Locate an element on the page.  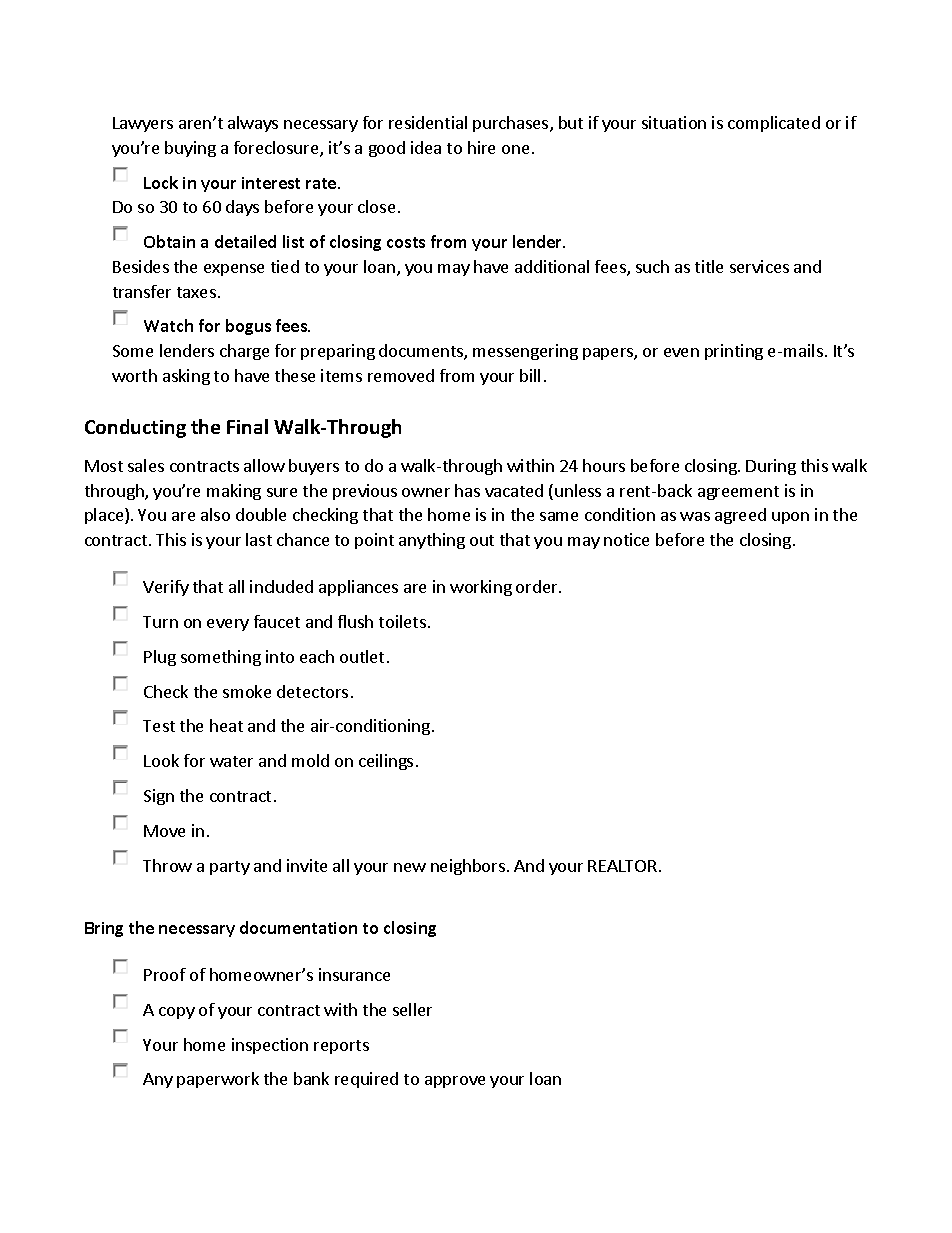
working is located at coordinates (481, 588).
